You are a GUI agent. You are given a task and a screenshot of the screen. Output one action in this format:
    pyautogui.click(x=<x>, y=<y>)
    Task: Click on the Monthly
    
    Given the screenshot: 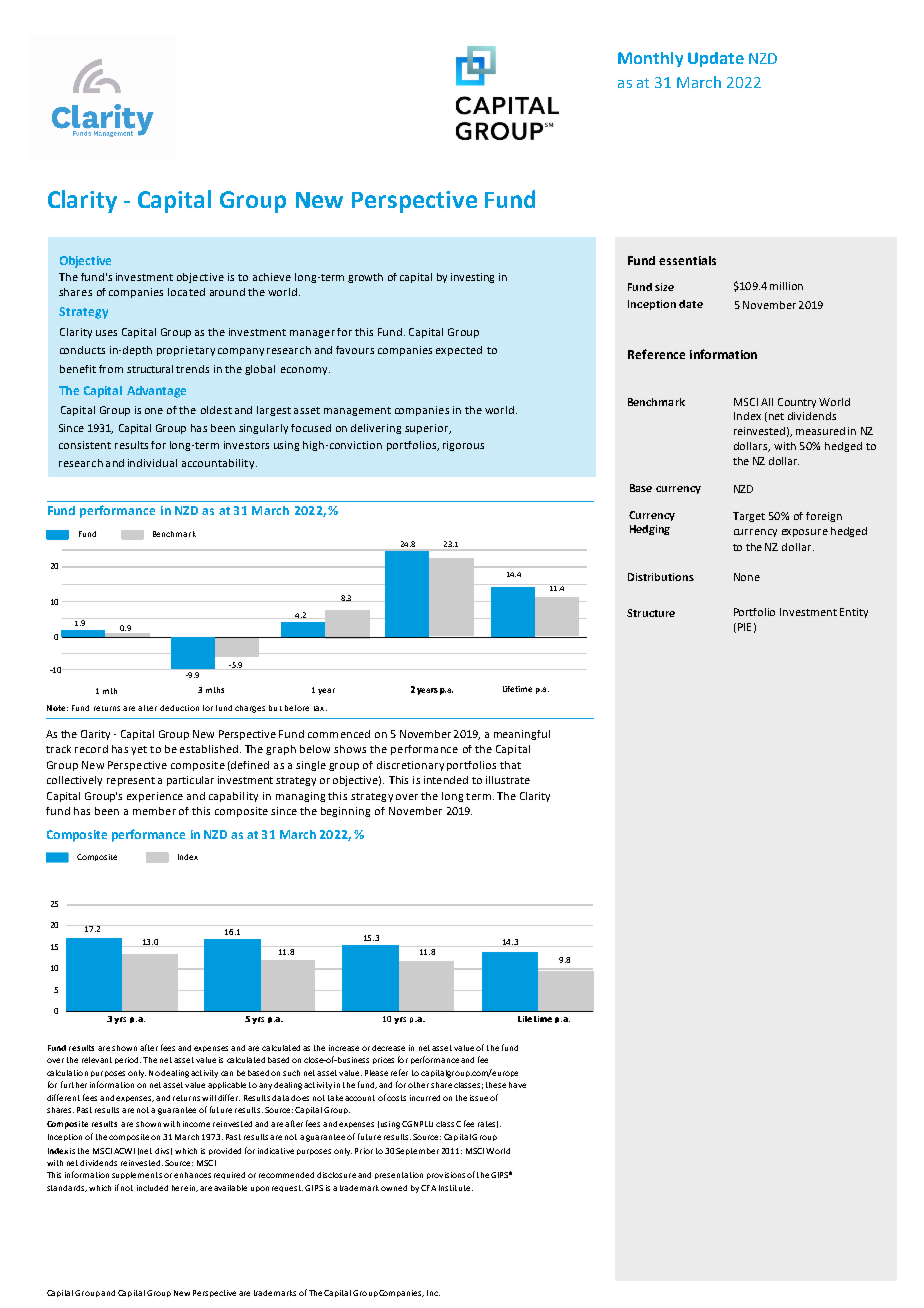 What is the action you would take?
    pyautogui.click(x=650, y=59)
